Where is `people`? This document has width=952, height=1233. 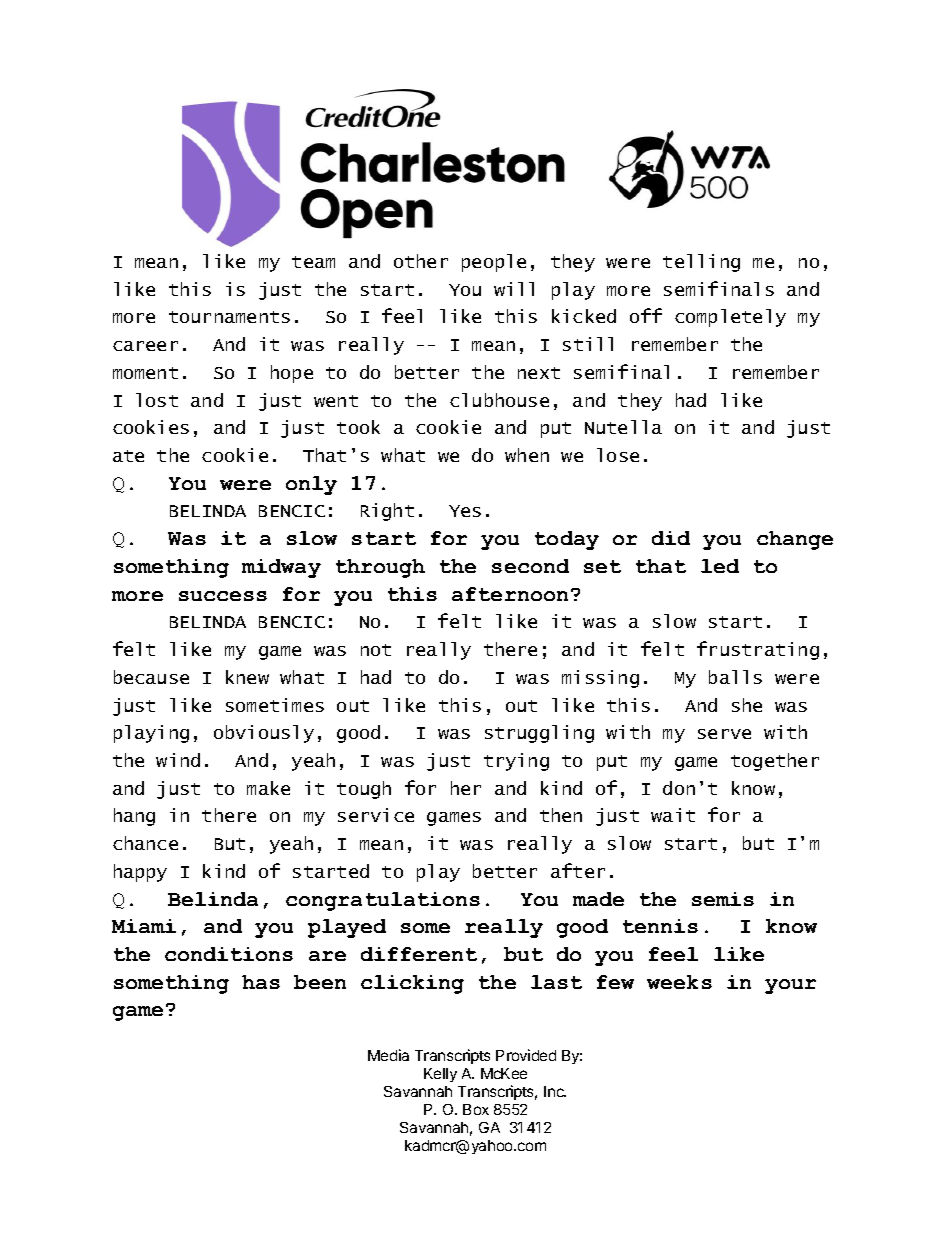
people is located at coordinates (494, 263).
